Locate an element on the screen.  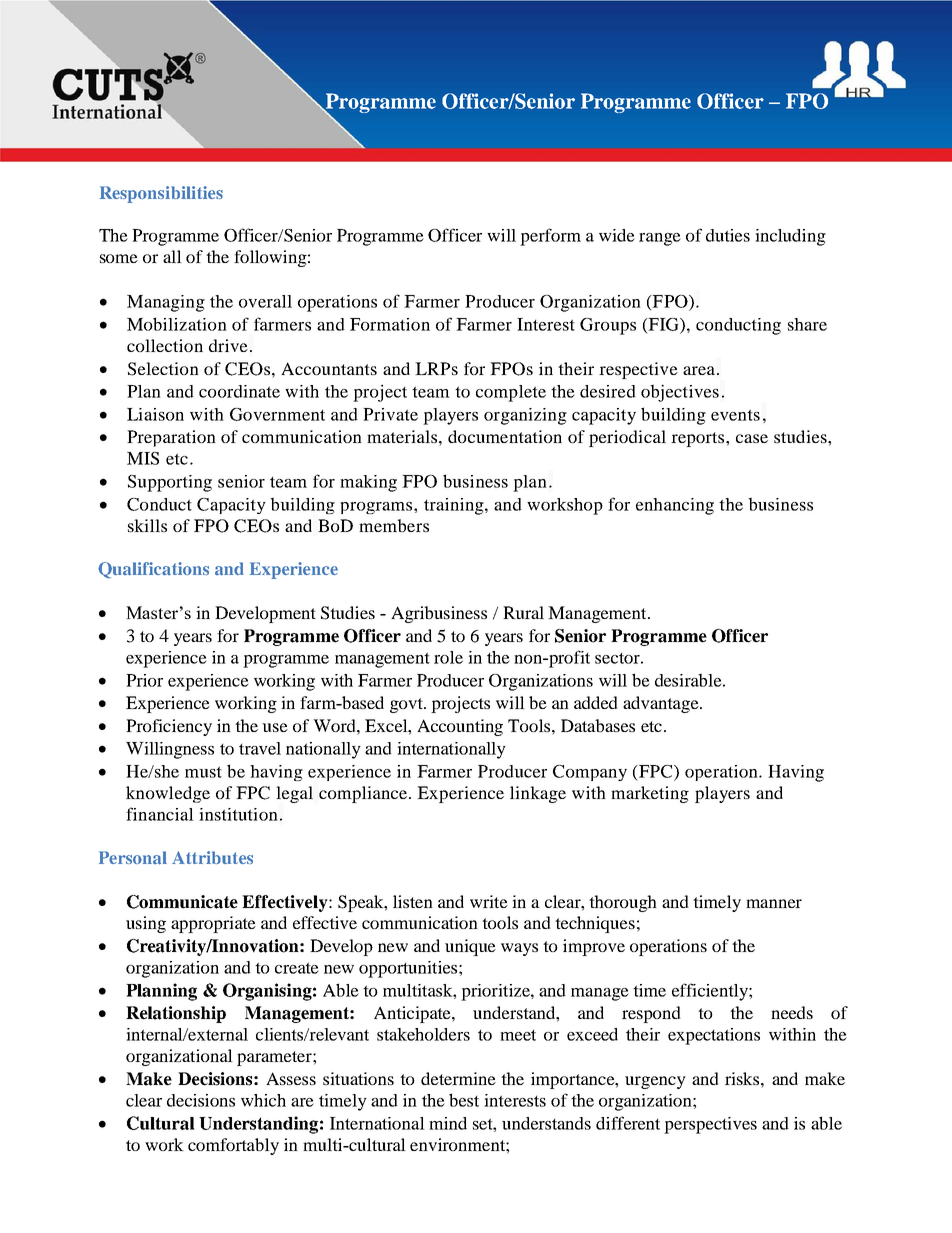
comfortably is located at coordinates (233, 1146).
